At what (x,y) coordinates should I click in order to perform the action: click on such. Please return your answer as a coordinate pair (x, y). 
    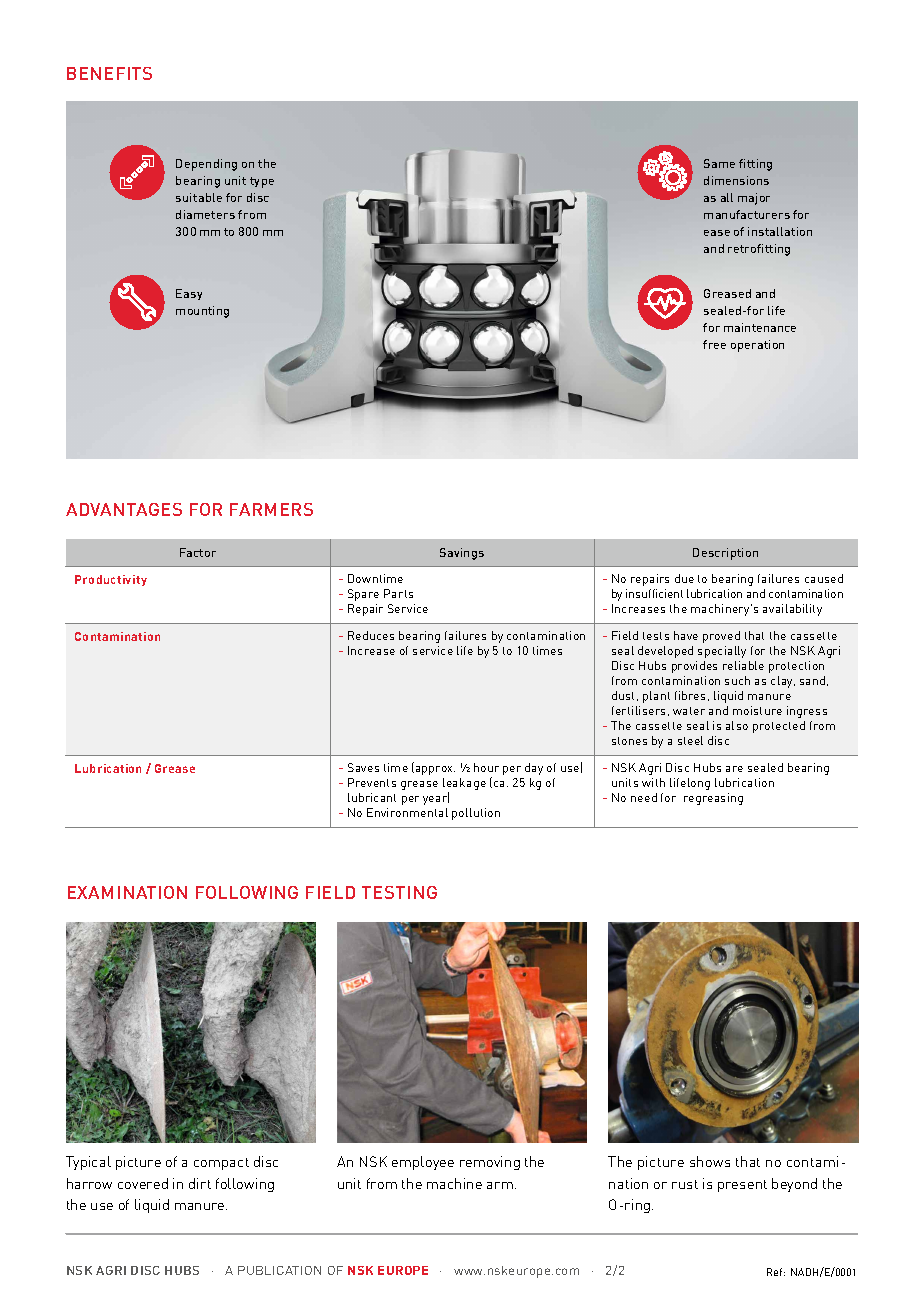
    Looking at the image, I should click on (737, 680).
